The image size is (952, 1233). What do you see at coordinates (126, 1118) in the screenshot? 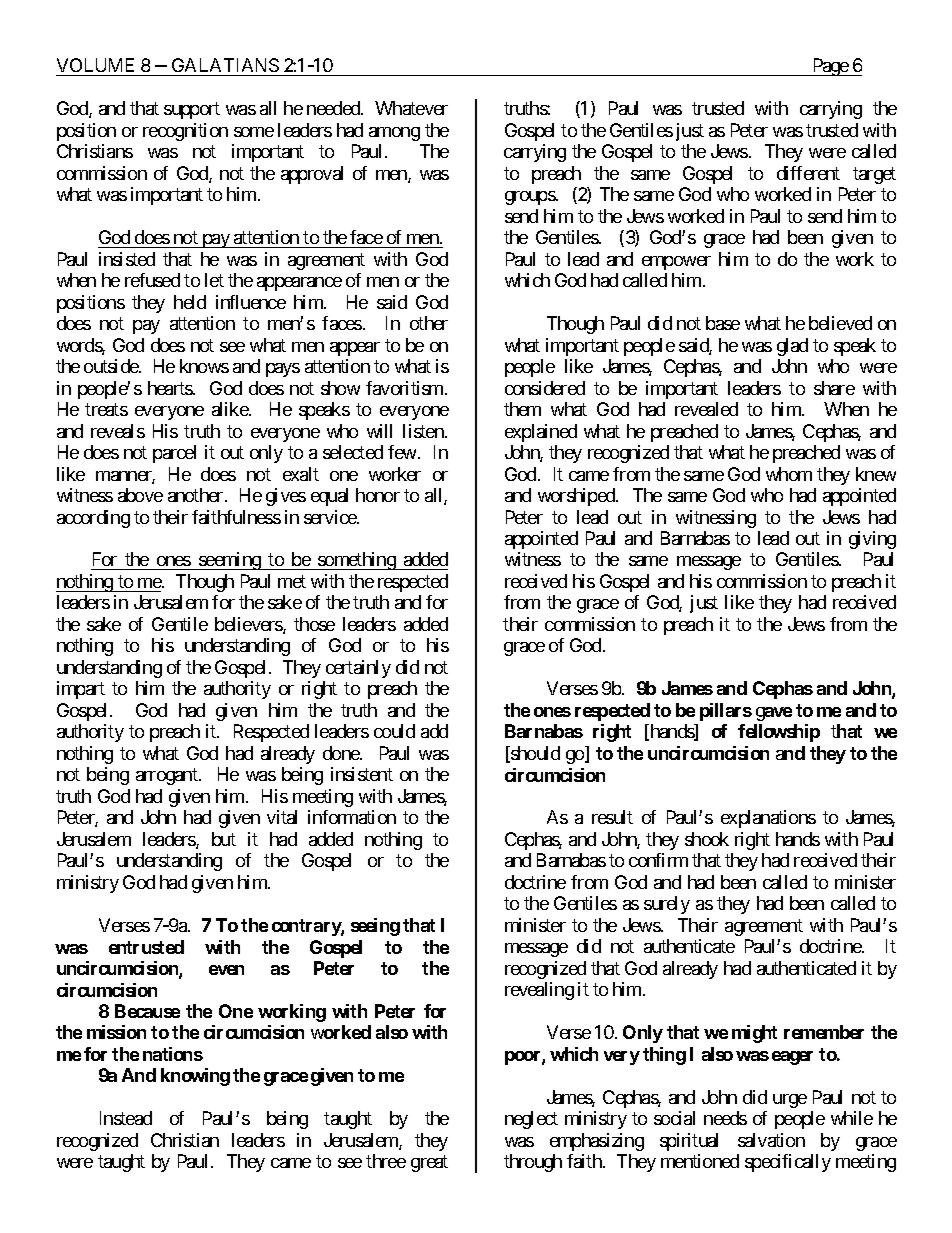
I see `Instead` at bounding box center [126, 1118].
